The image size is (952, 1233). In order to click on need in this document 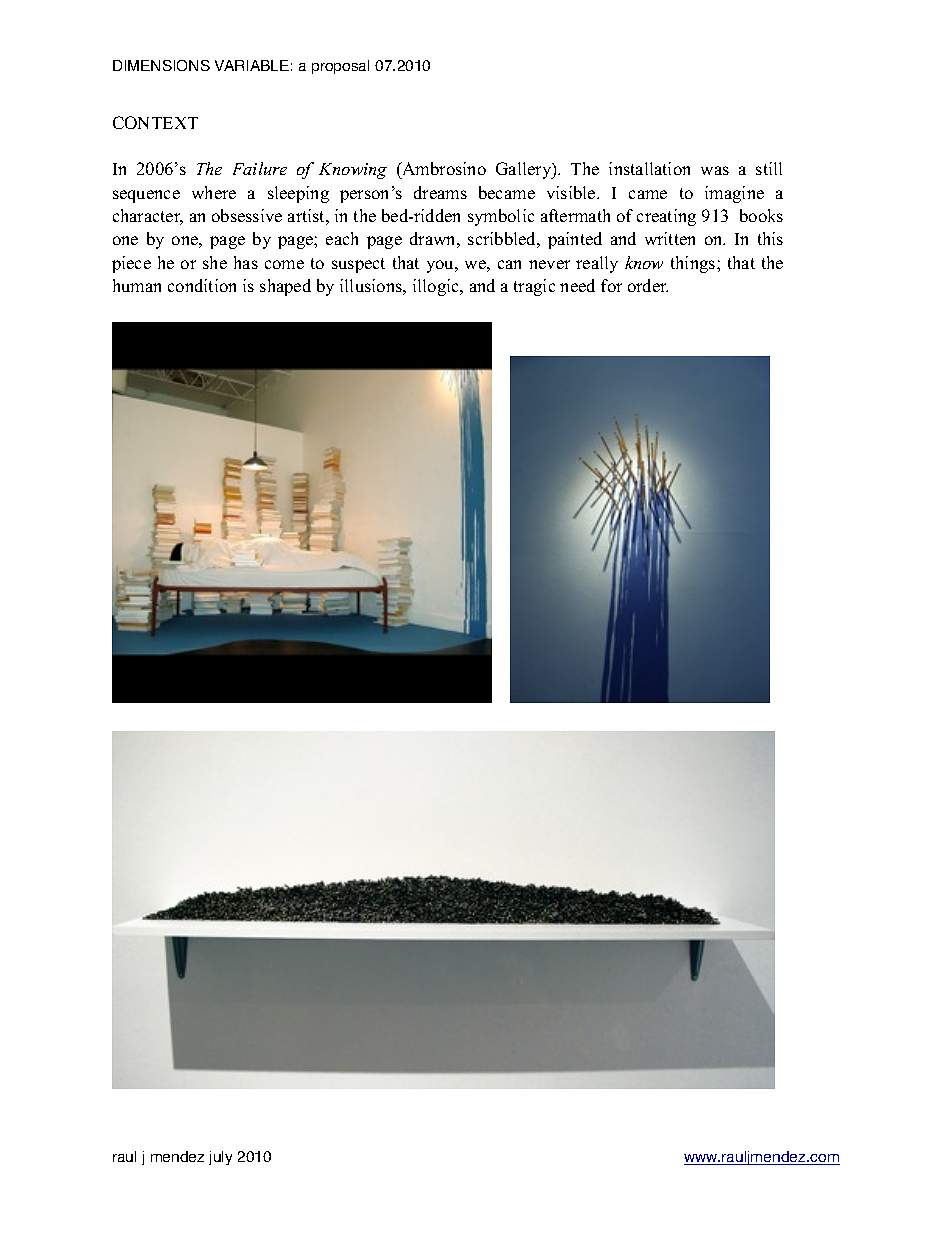, I will do `click(577, 285)`.
